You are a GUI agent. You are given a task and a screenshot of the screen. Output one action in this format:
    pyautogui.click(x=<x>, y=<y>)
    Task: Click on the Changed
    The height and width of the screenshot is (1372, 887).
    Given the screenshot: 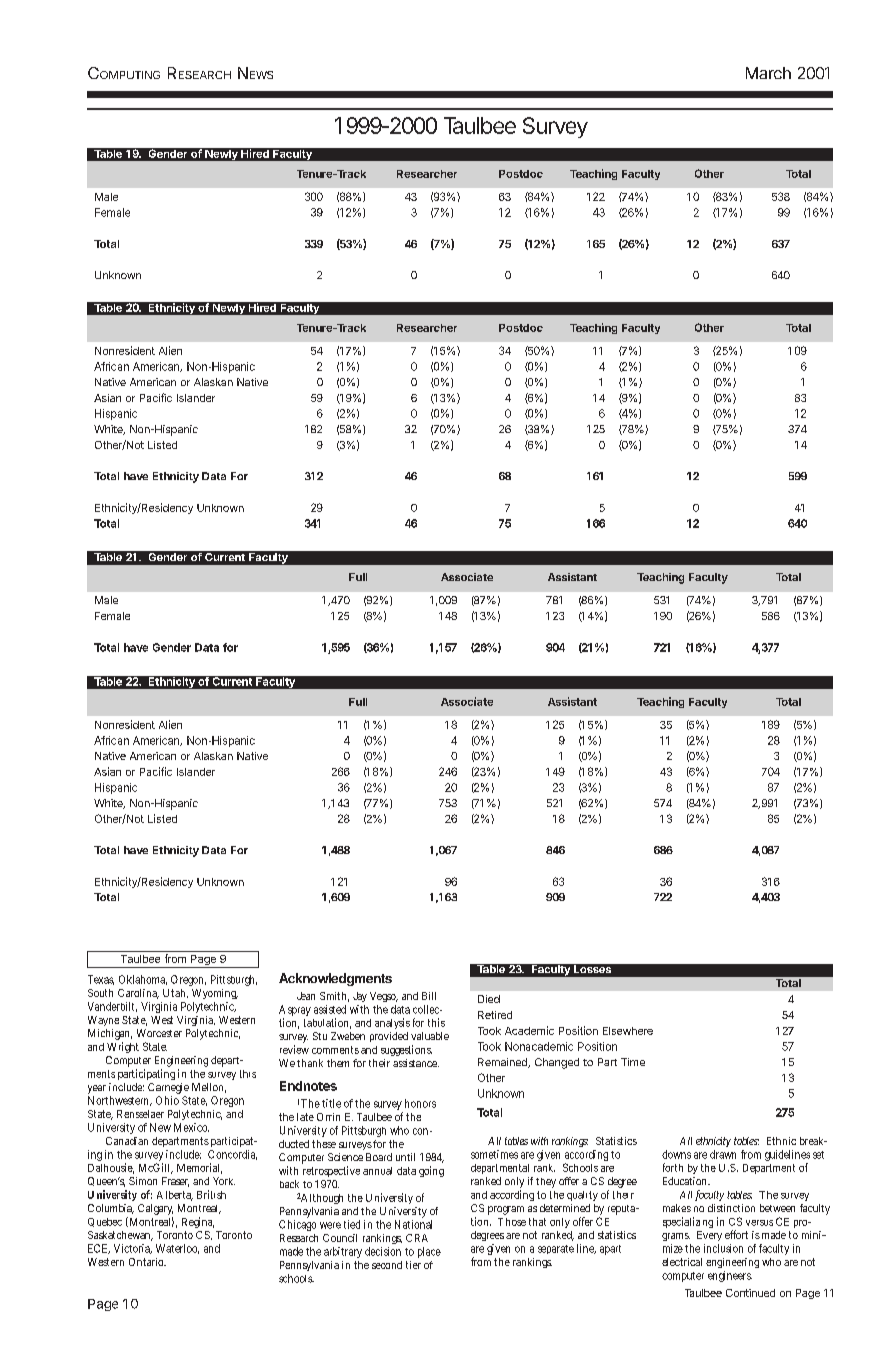 What is the action you would take?
    pyautogui.click(x=557, y=1063)
